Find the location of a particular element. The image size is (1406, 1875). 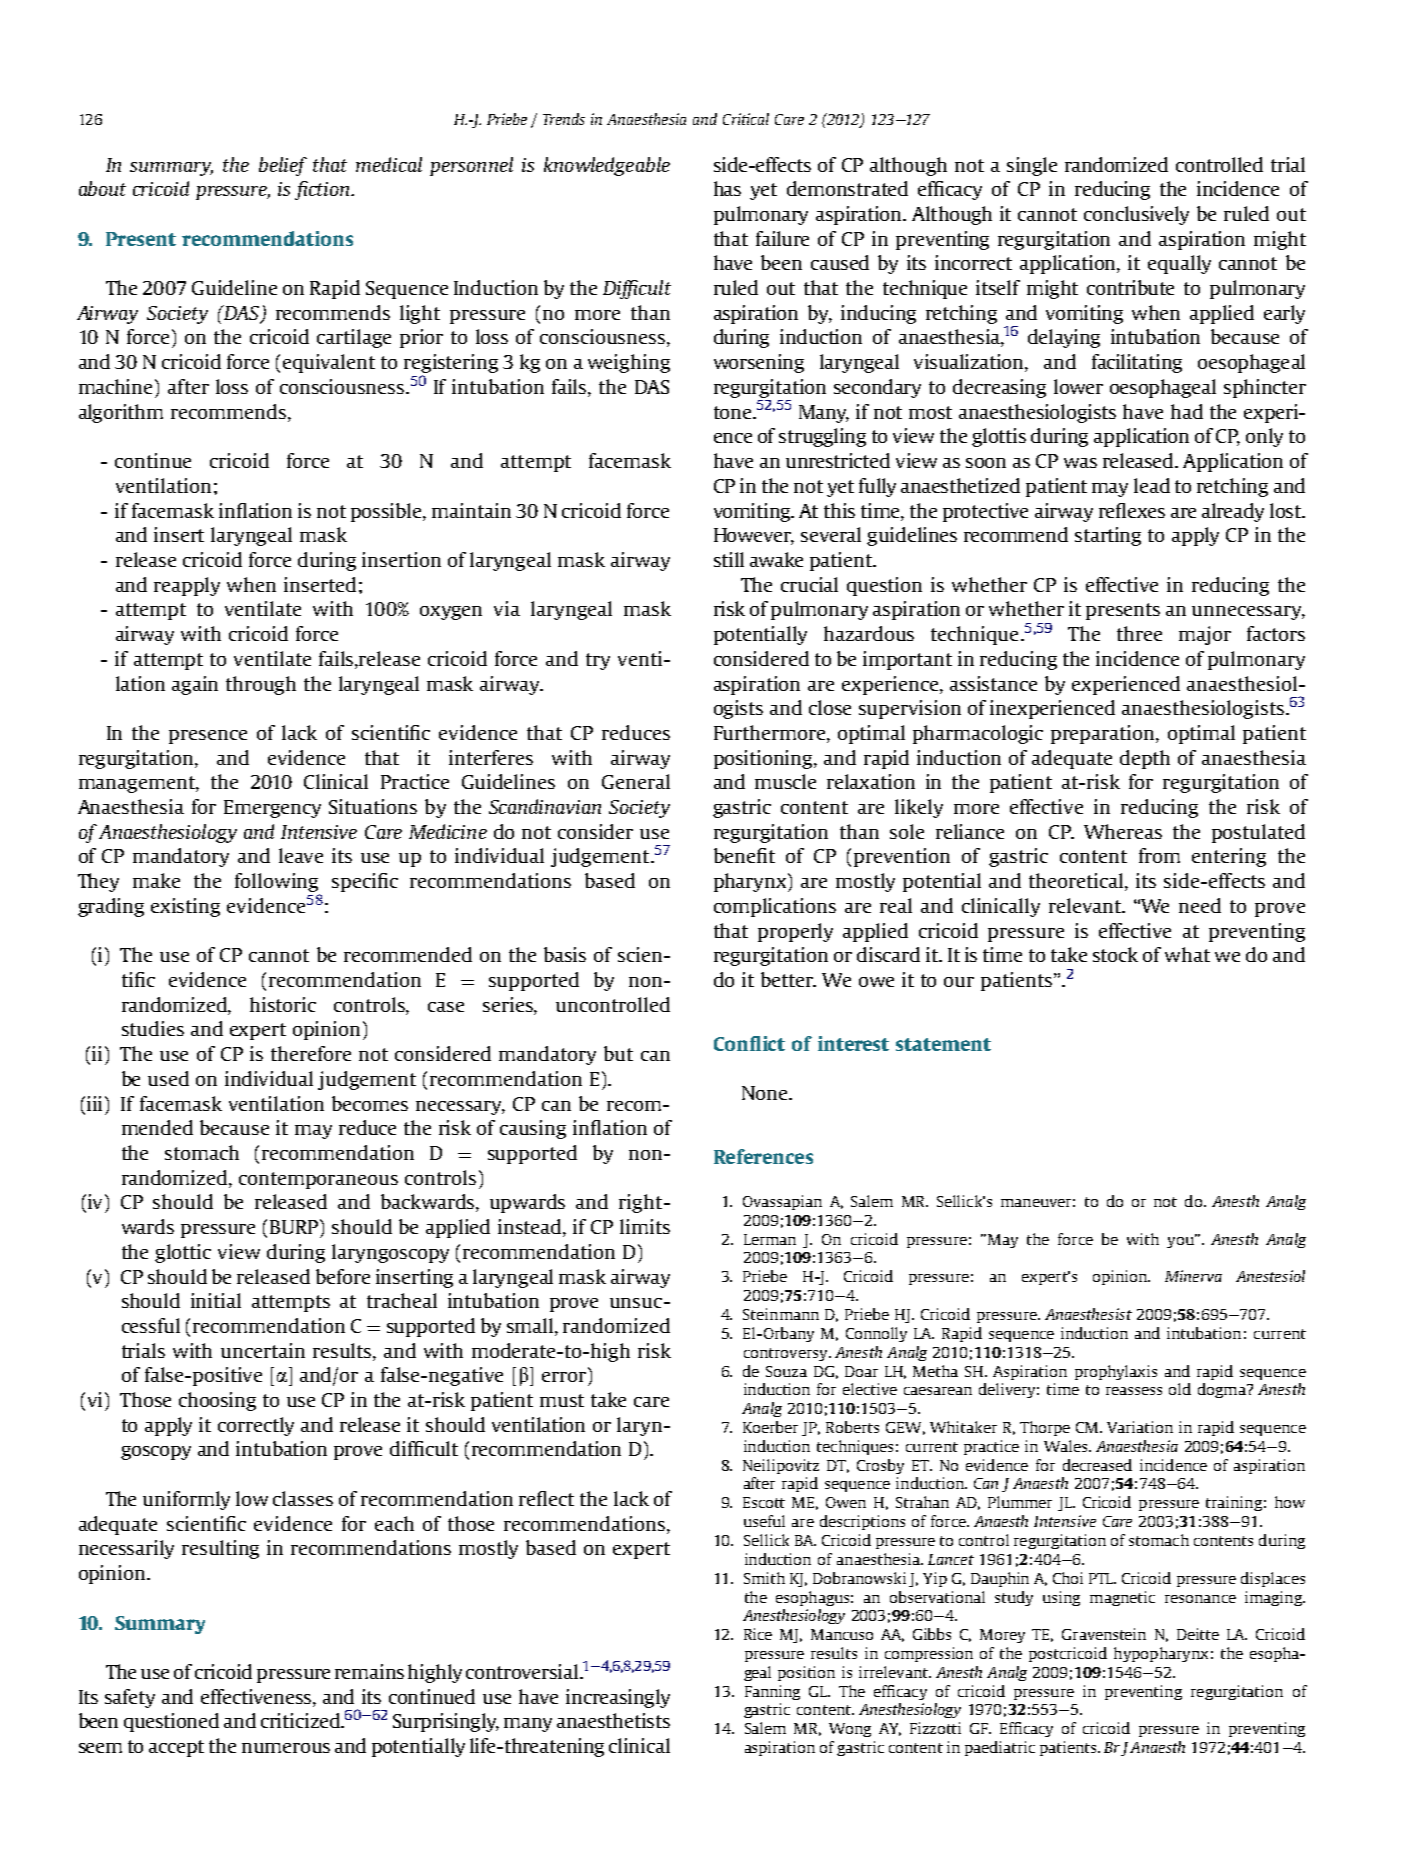

existing is located at coordinates (185, 907).
